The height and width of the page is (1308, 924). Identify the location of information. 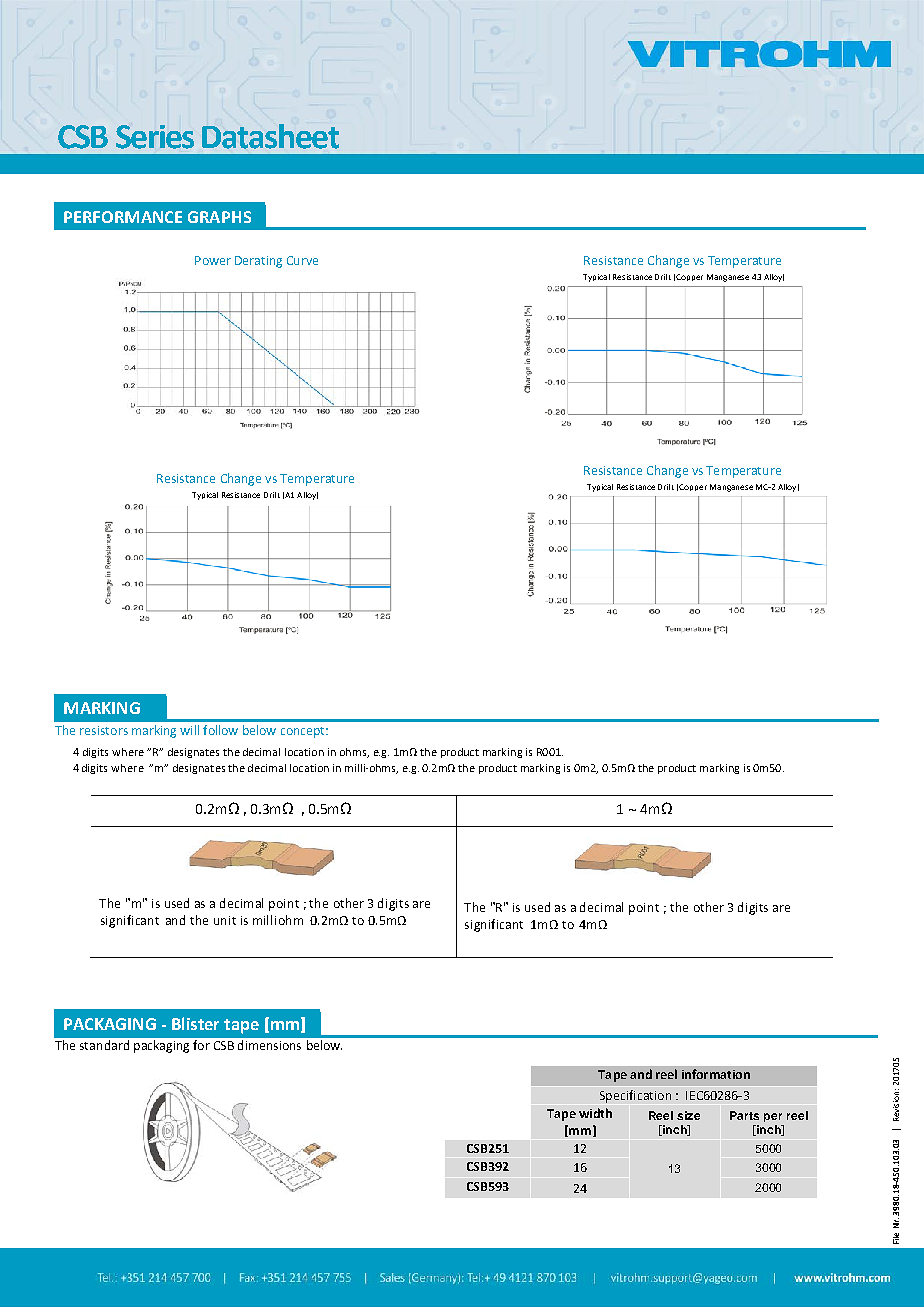
(716, 1074).
